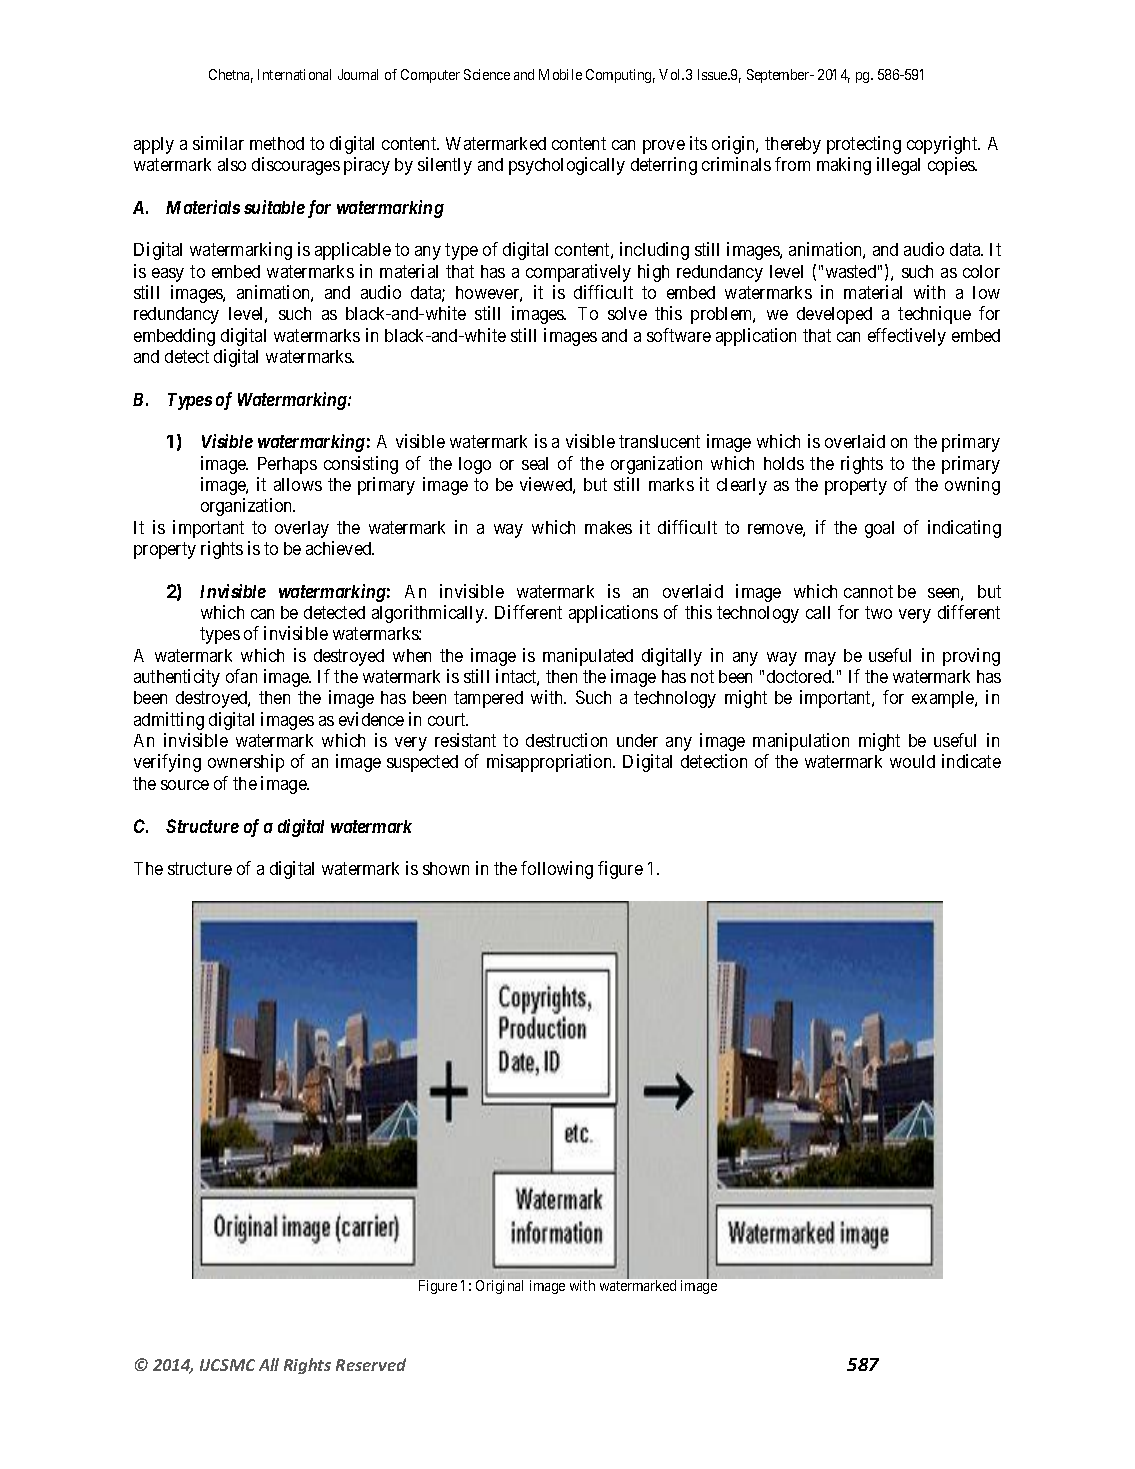  What do you see at coordinates (446, 868) in the page?
I see `shown` at bounding box center [446, 868].
